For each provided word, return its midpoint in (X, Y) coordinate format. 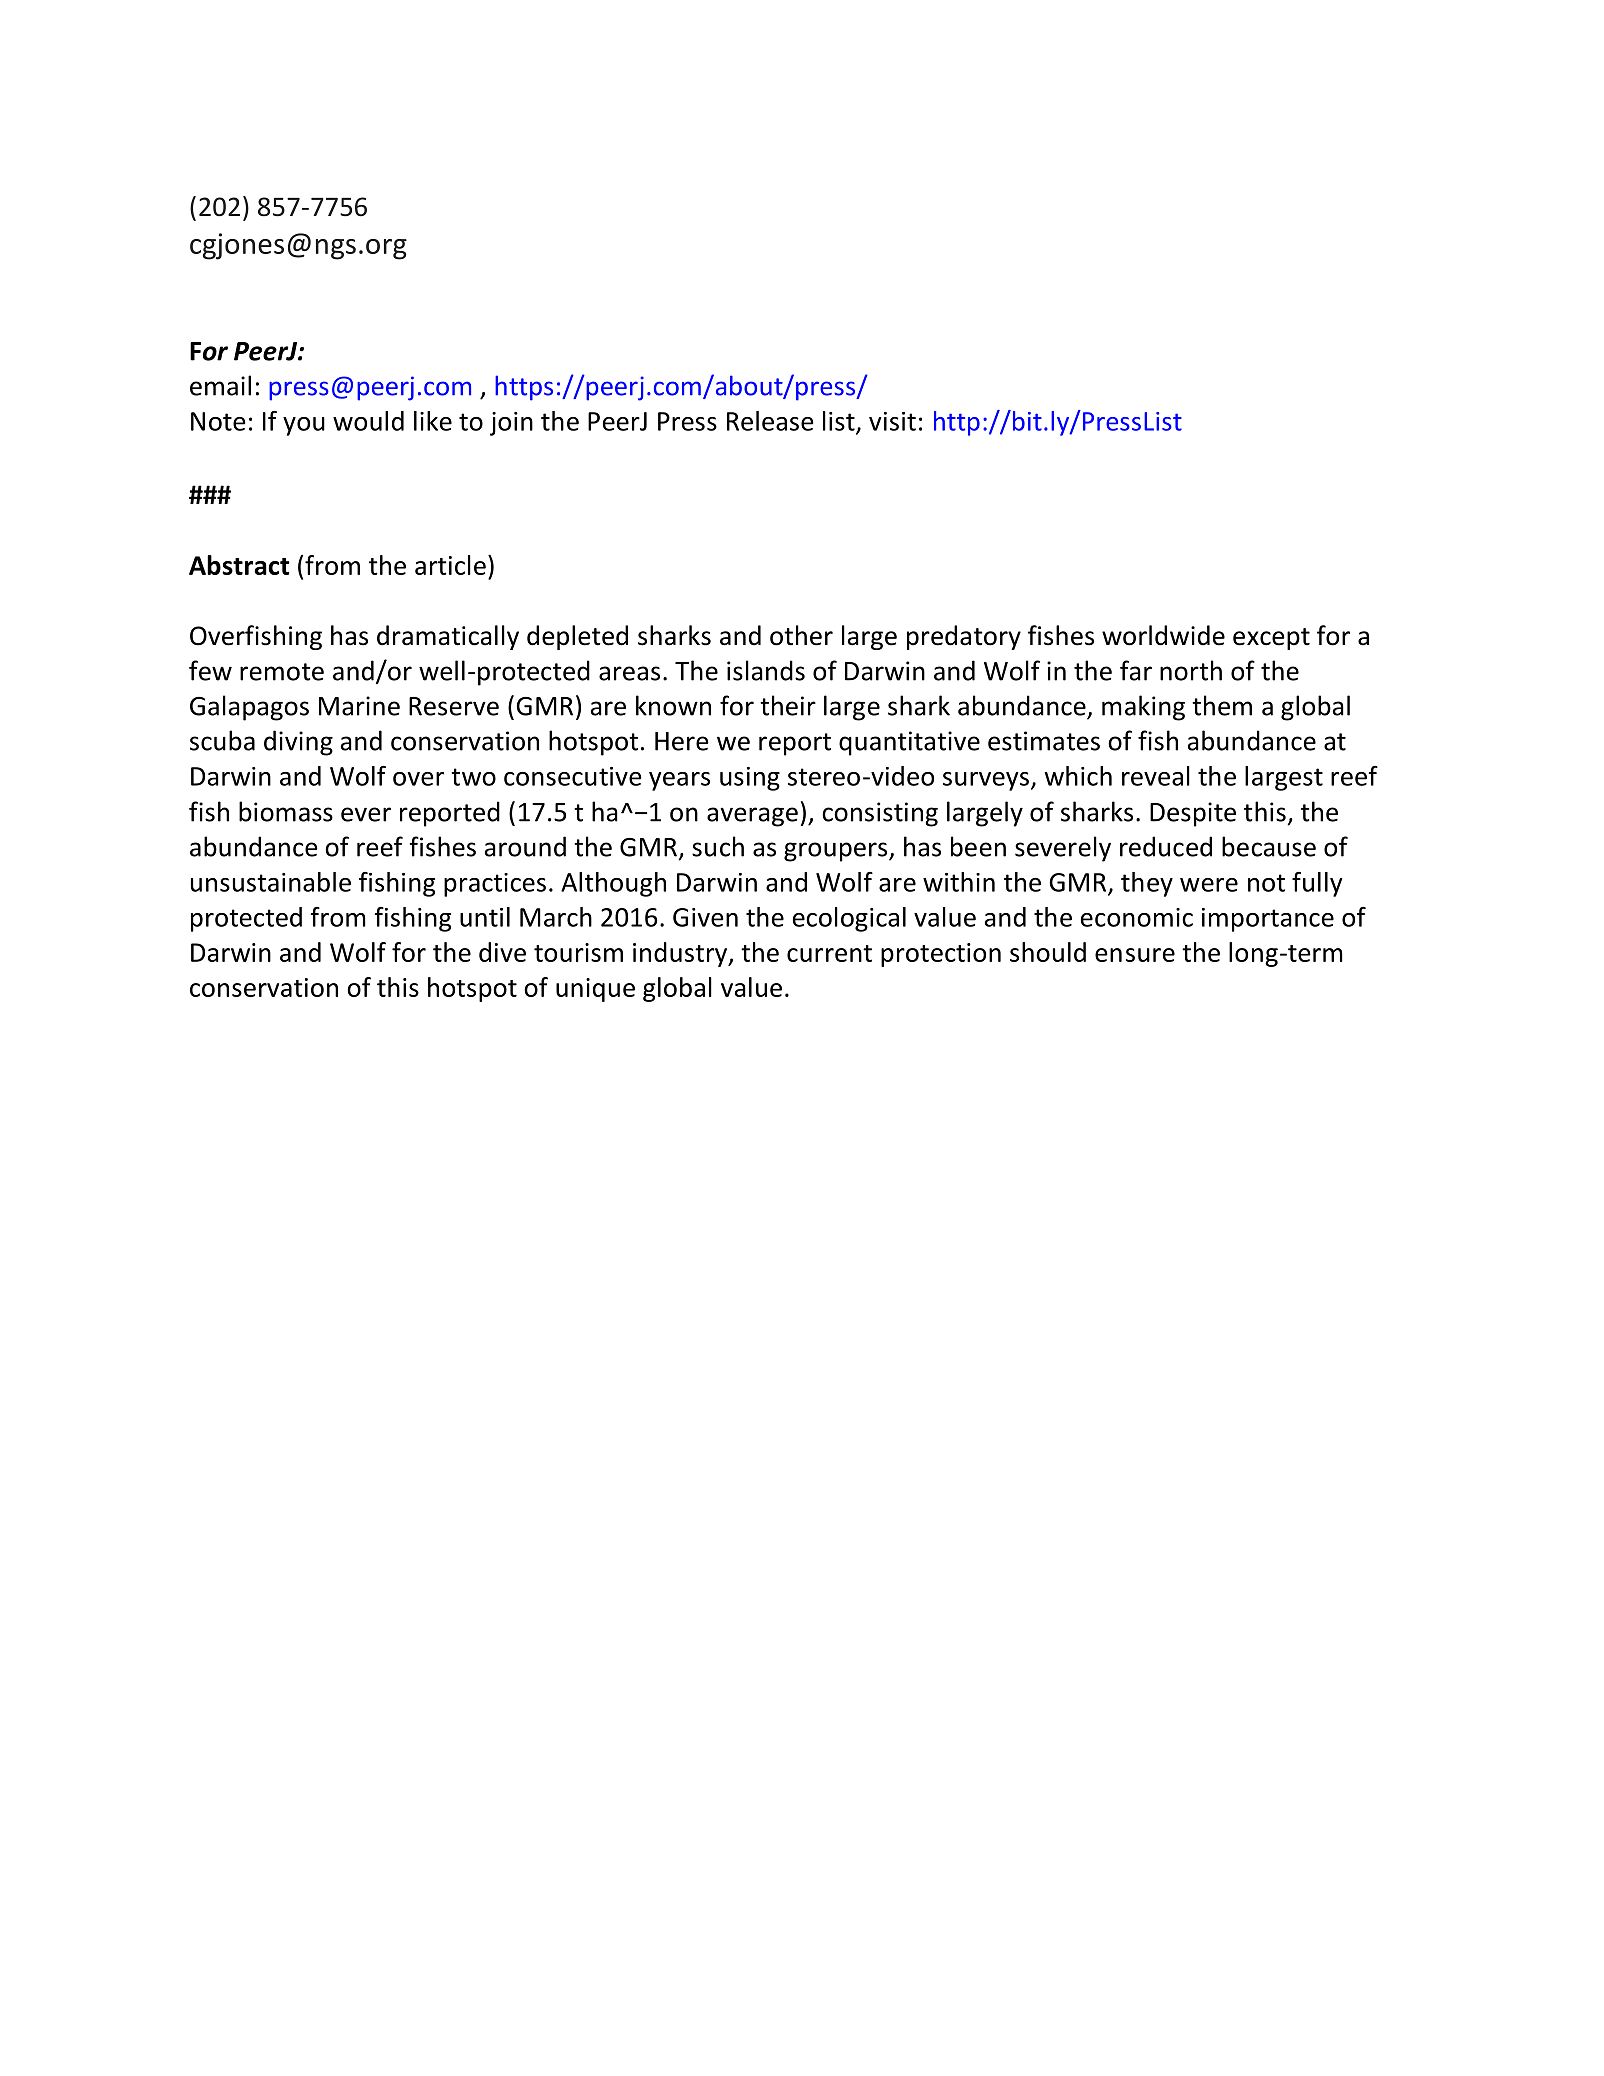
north (1191, 670)
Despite (1193, 814)
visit (892, 421)
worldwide (1163, 635)
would (368, 421)
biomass (286, 811)
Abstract (239, 565)
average (752, 817)
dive (502, 952)
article (450, 565)
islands (766, 670)
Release (770, 421)
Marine (359, 706)
